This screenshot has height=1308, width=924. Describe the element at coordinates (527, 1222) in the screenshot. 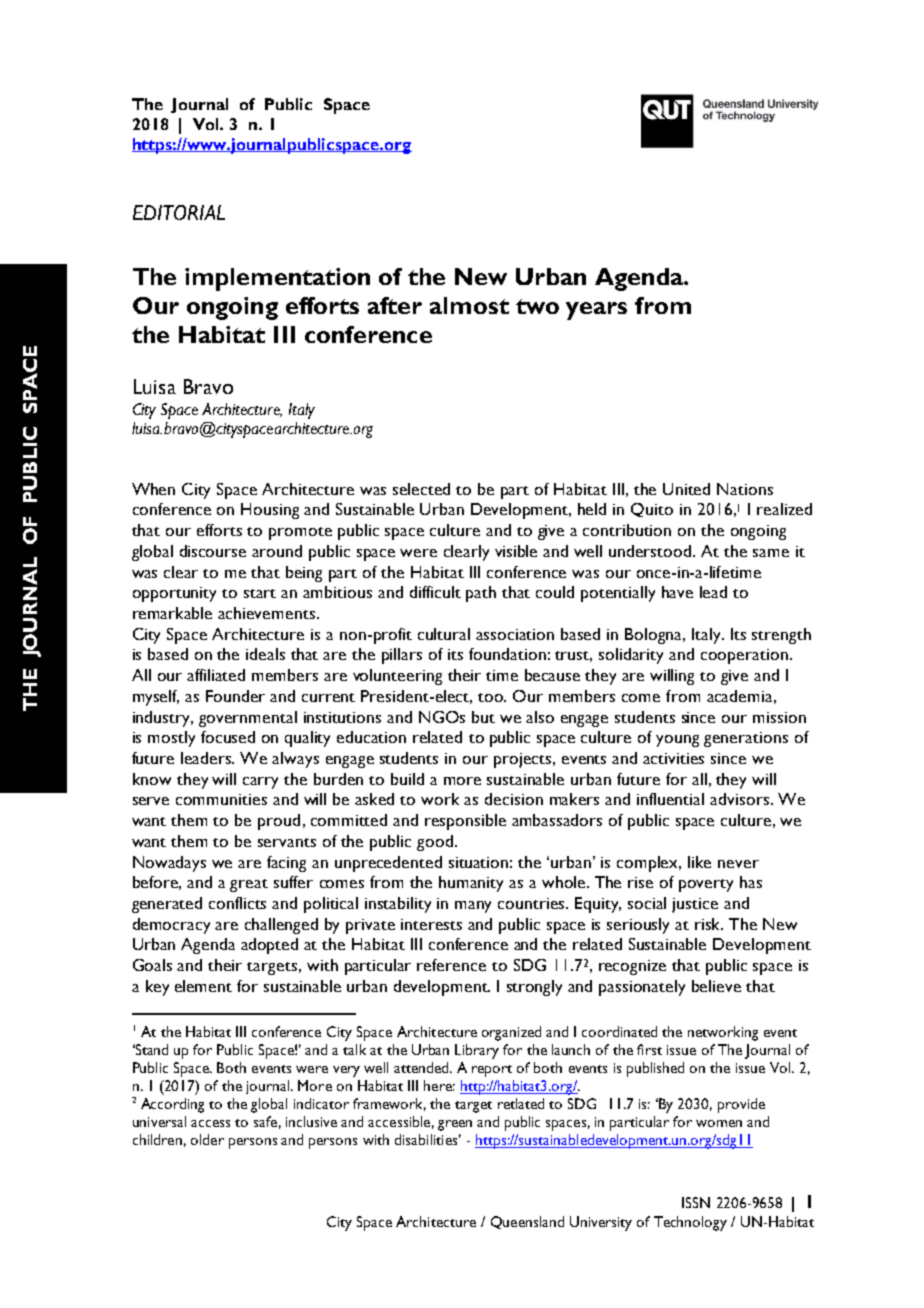

I see `Queensland` at that location.
